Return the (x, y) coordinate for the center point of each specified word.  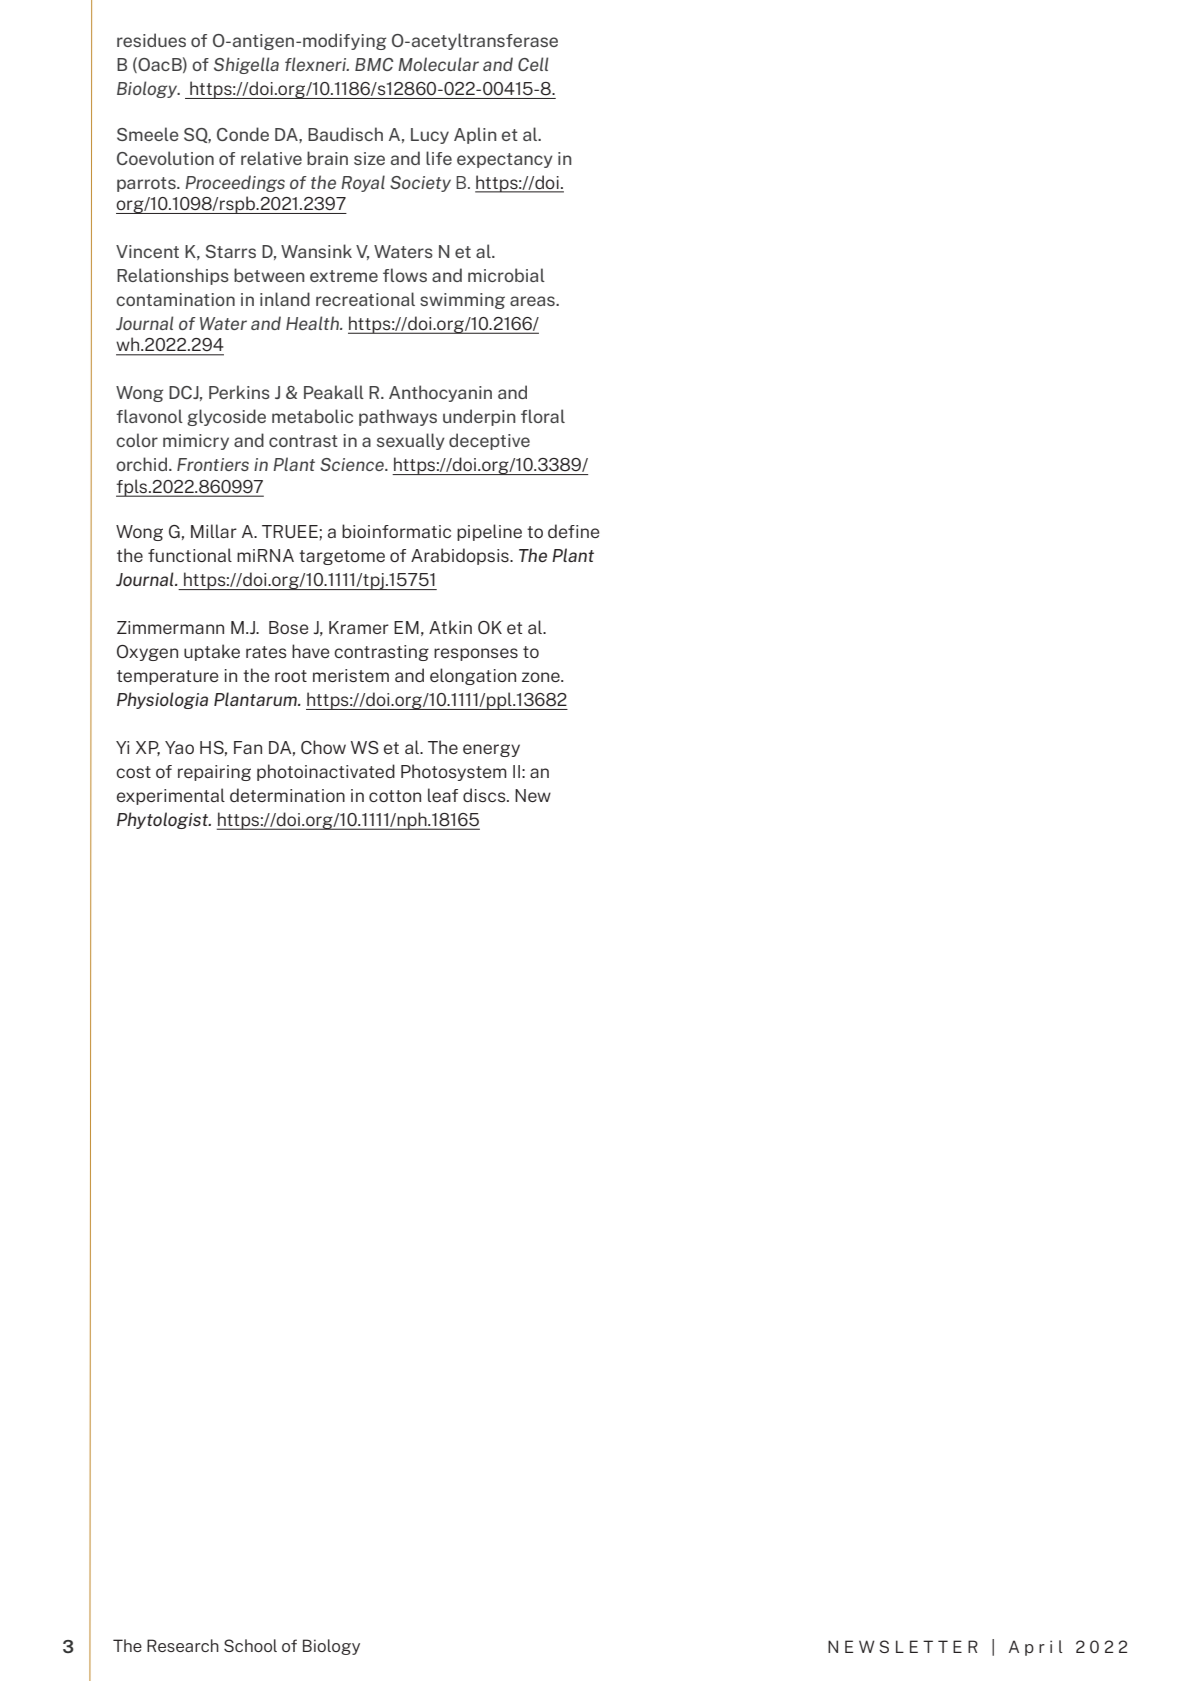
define (574, 531)
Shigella (246, 65)
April (1036, 1648)
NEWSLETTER (903, 1646)
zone (542, 677)
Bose (289, 627)
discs (485, 795)
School (250, 1645)
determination (287, 795)
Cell (533, 64)
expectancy (505, 160)
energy (491, 750)
